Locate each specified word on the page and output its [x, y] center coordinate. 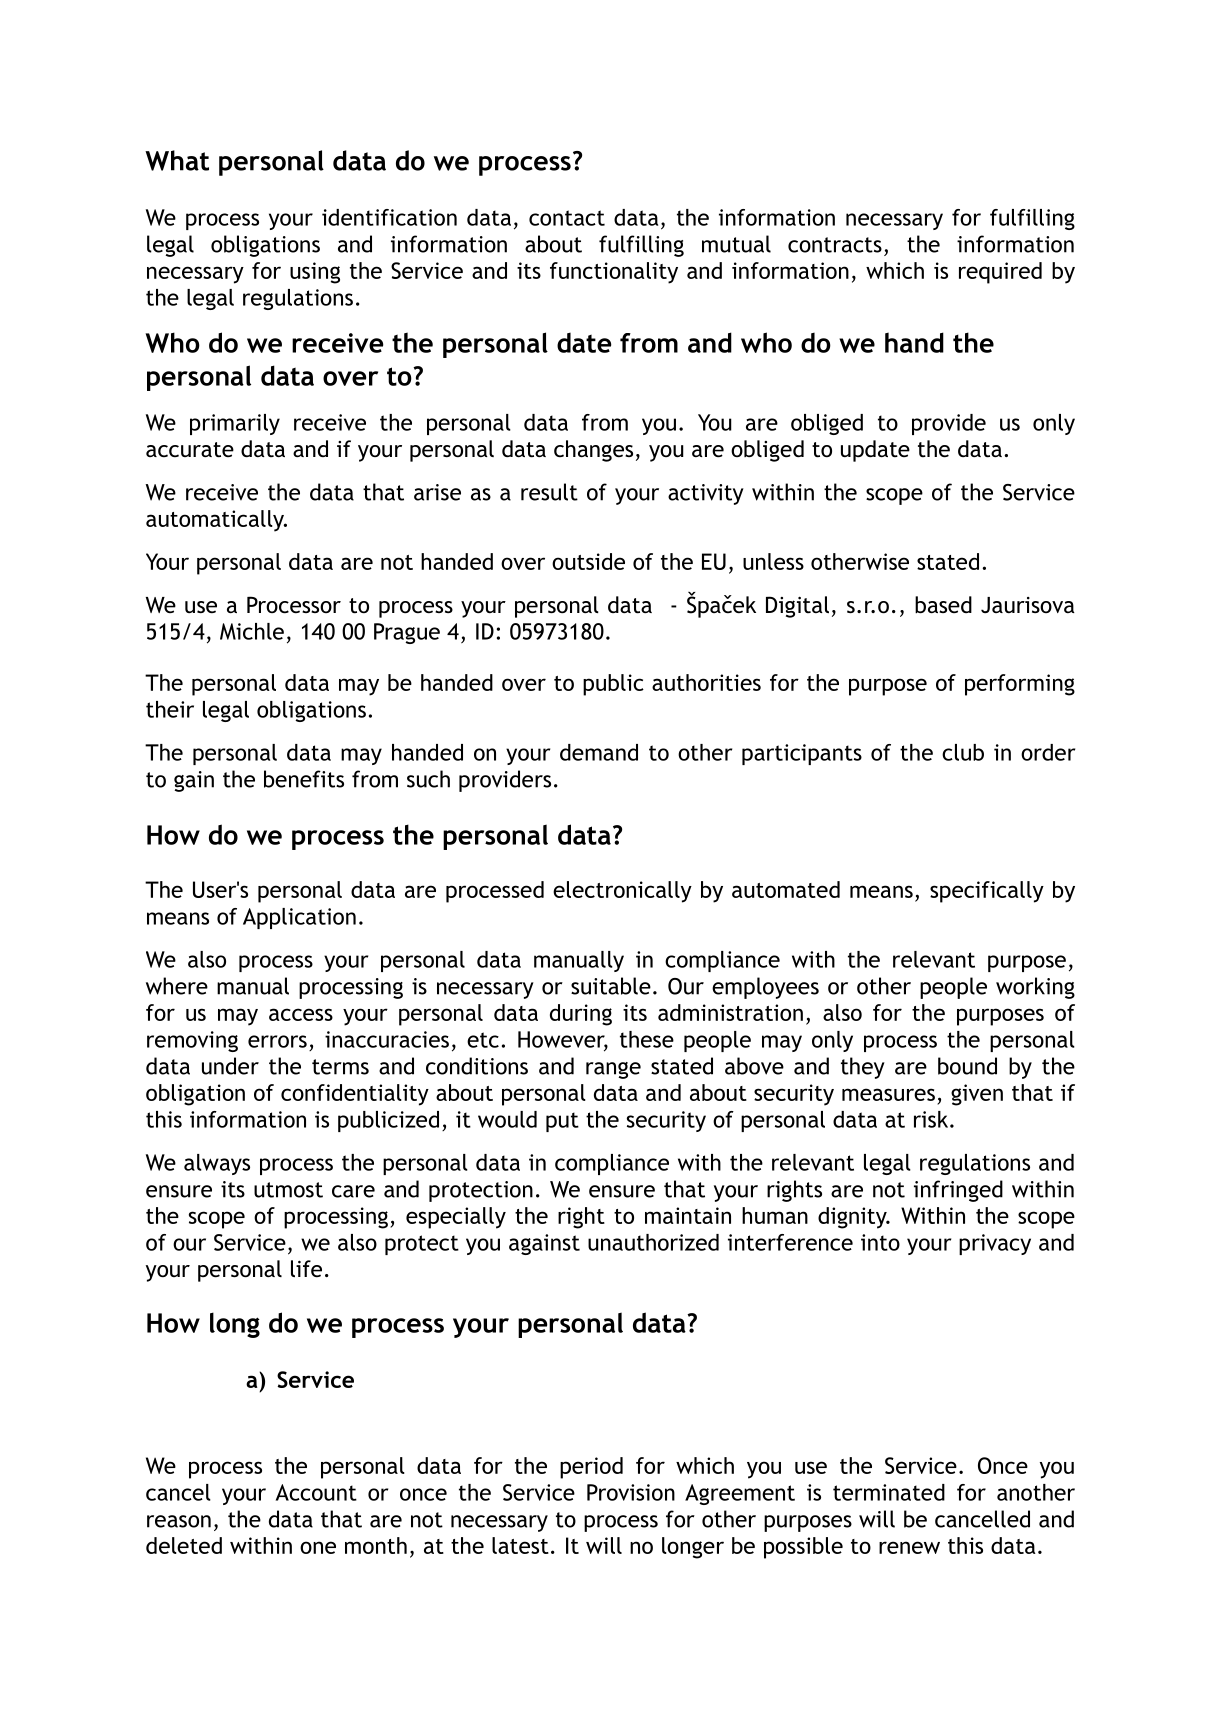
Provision [631, 1492]
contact [567, 218]
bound [967, 1066]
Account [316, 1492]
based [943, 605]
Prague [407, 633]
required [1000, 273]
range [613, 1070]
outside [588, 561]
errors [277, 1041]
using [315, 273]
